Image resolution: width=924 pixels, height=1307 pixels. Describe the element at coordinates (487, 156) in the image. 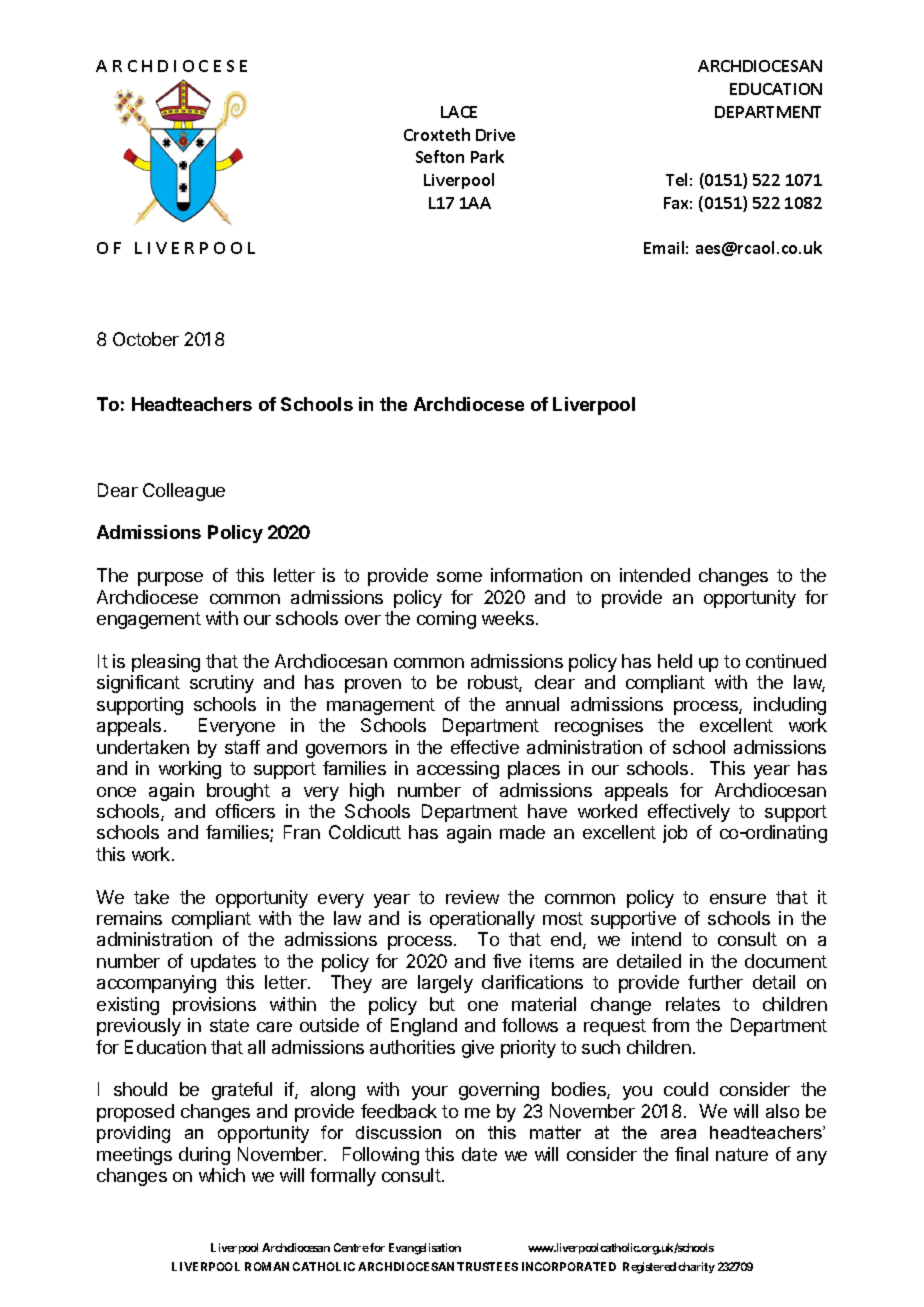

I see `Park` at that location.
